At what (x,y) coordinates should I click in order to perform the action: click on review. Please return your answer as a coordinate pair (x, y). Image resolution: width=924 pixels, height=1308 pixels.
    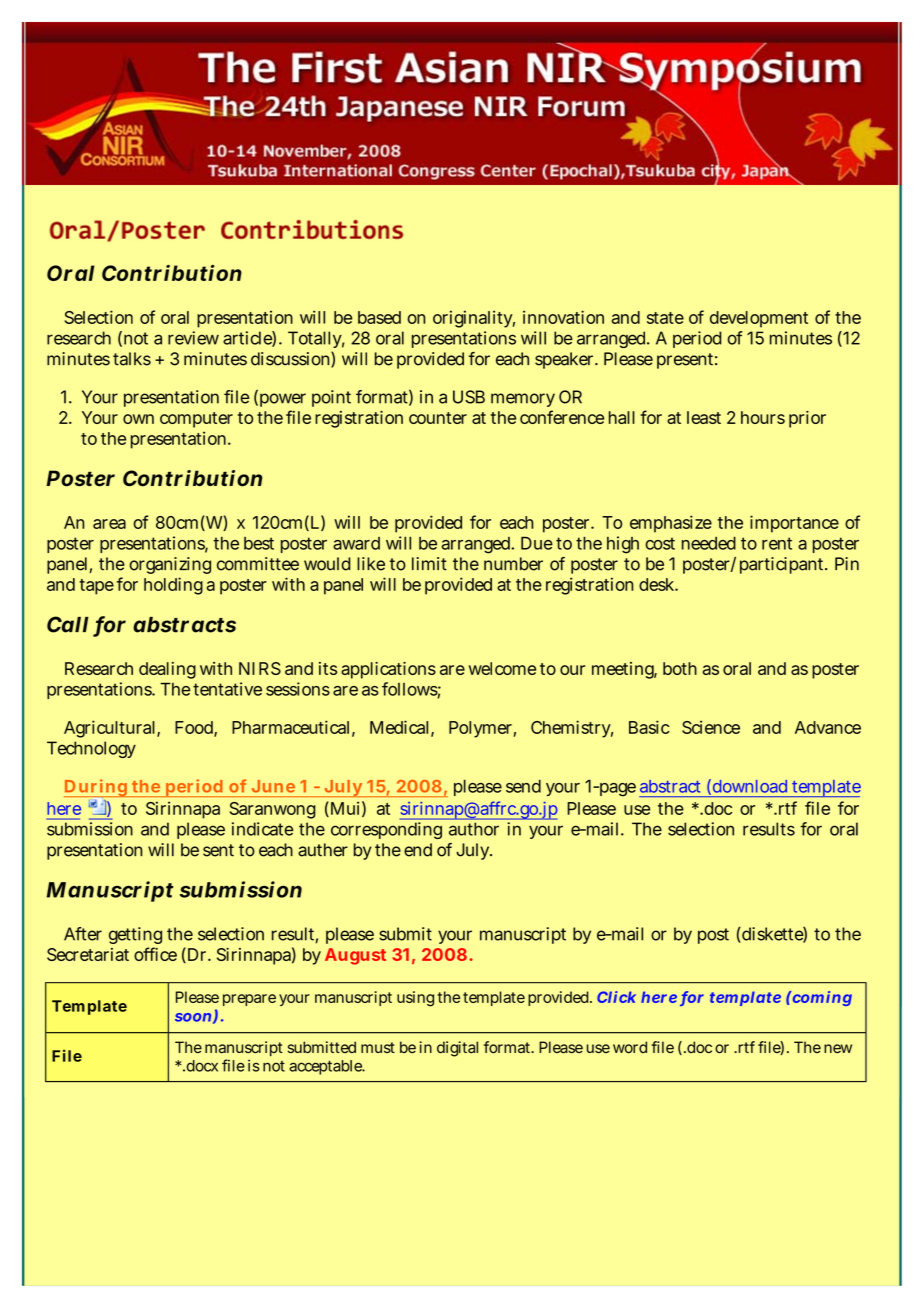
    Looking at the image, I should click on (193, 338).
